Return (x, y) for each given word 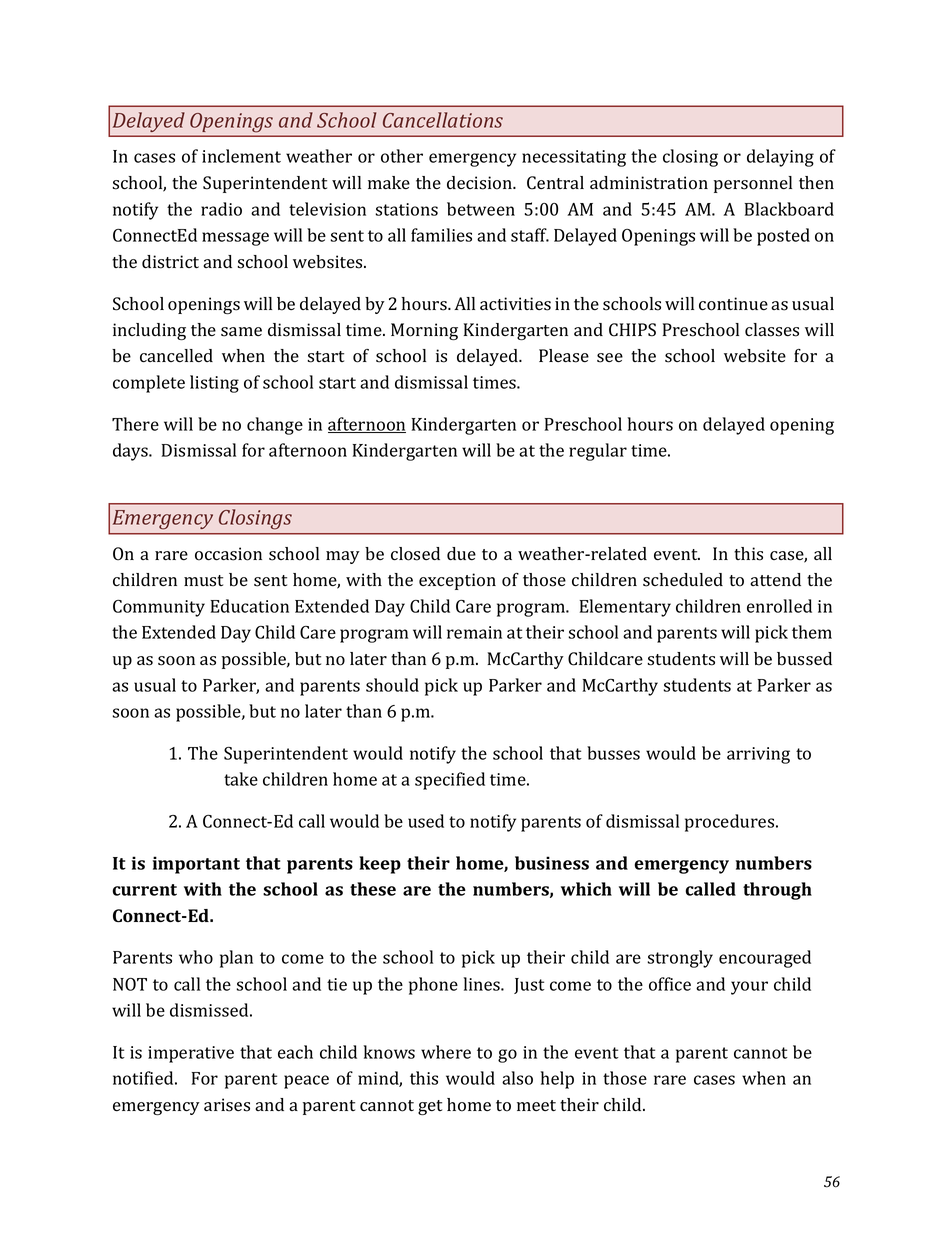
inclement (241, 156)
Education (250, 606)
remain (474, 632)
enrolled (779, 606)
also (517, 1078)
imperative (191, 1054)
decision (480, 183)
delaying (780, 158)
